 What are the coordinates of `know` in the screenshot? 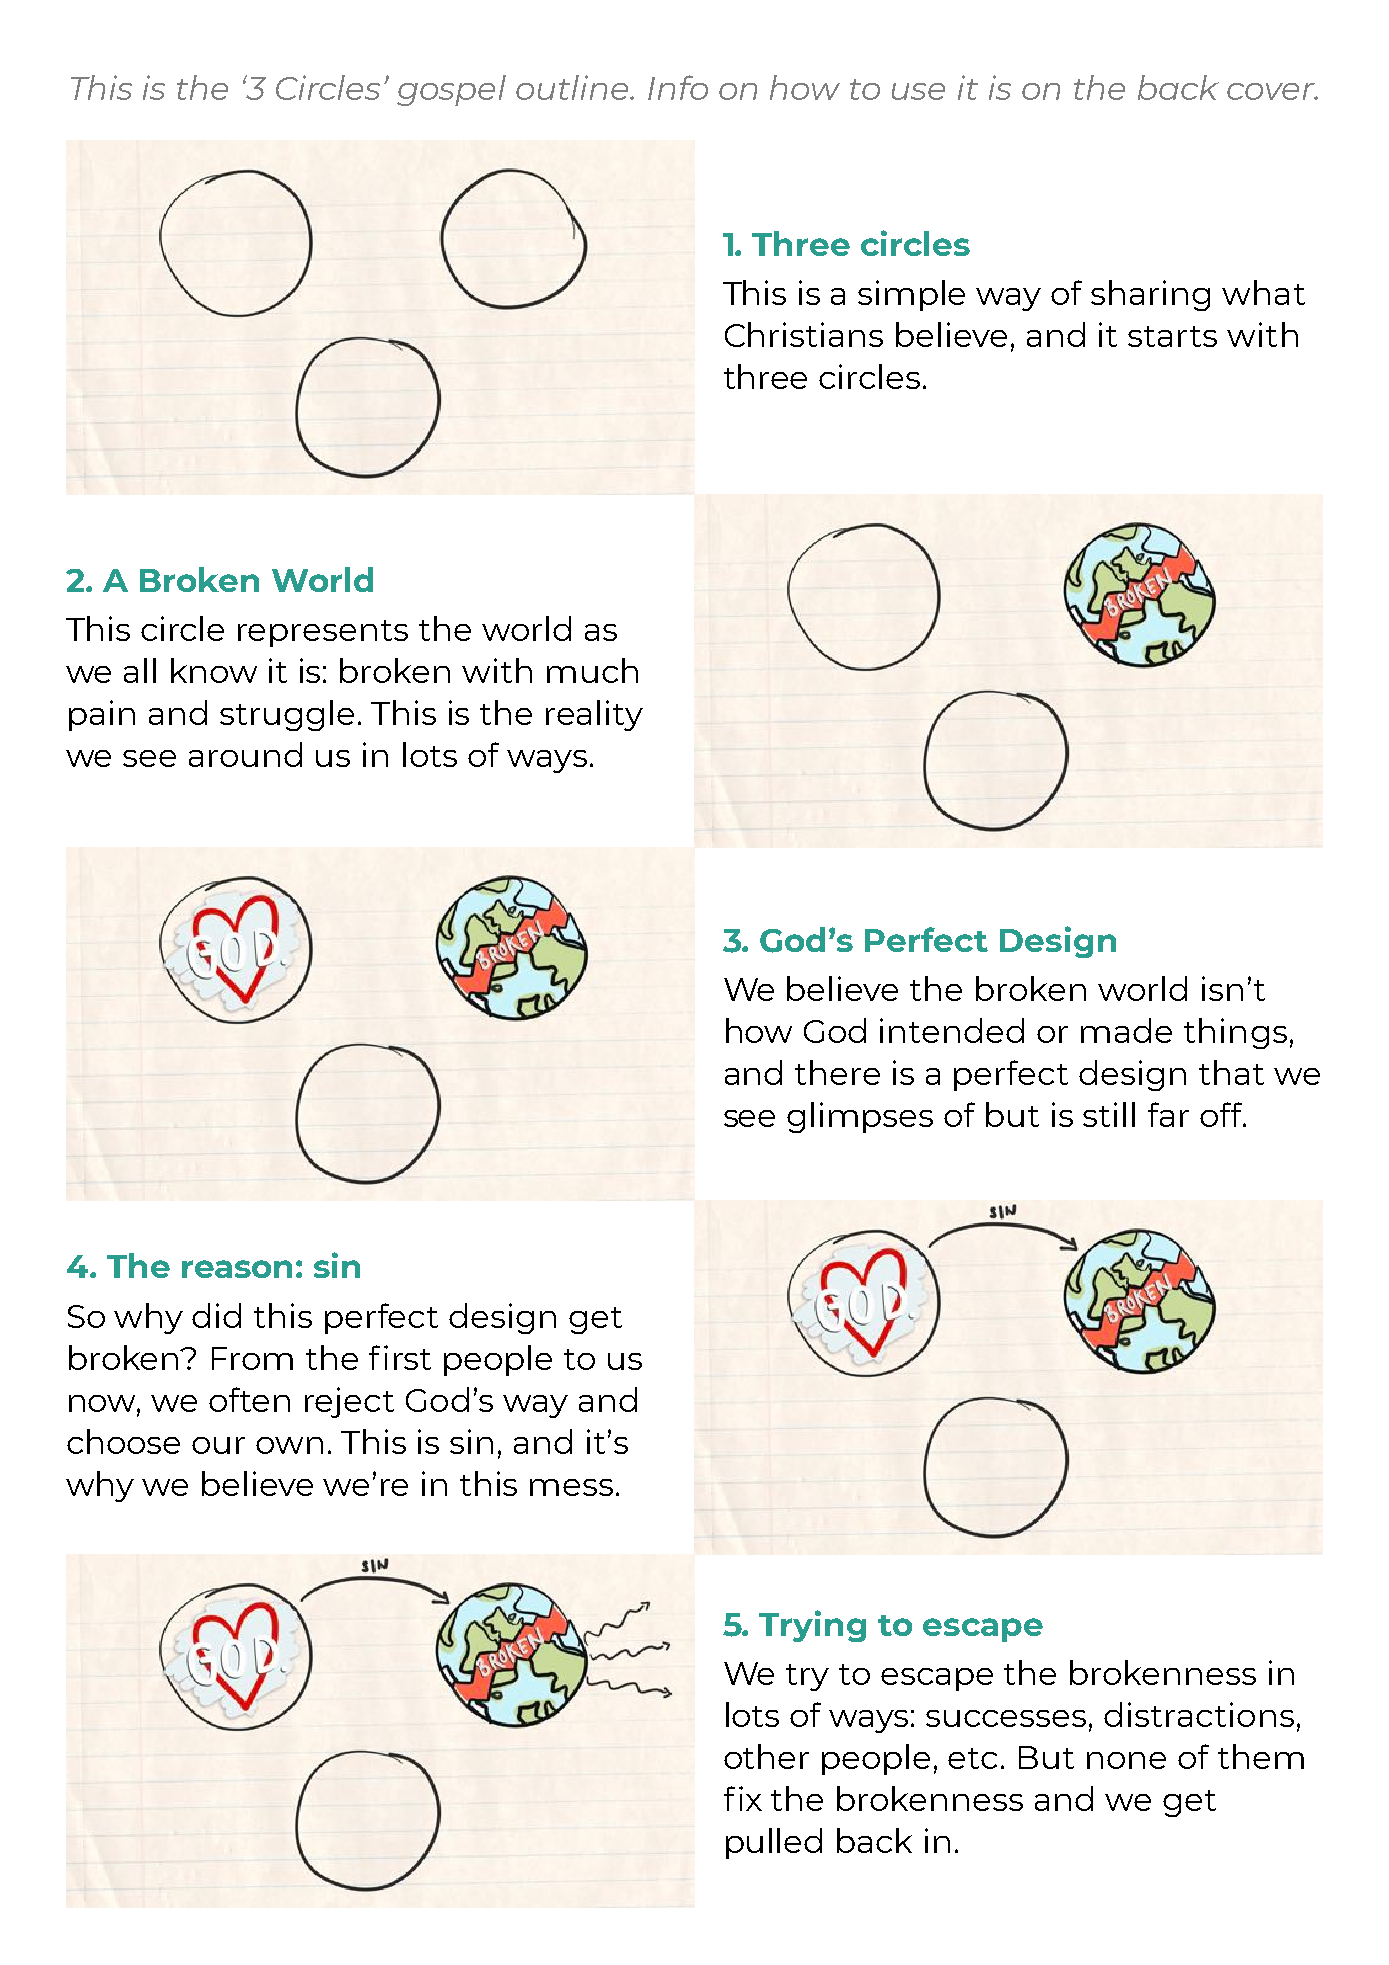 It's located at (214, 670).
